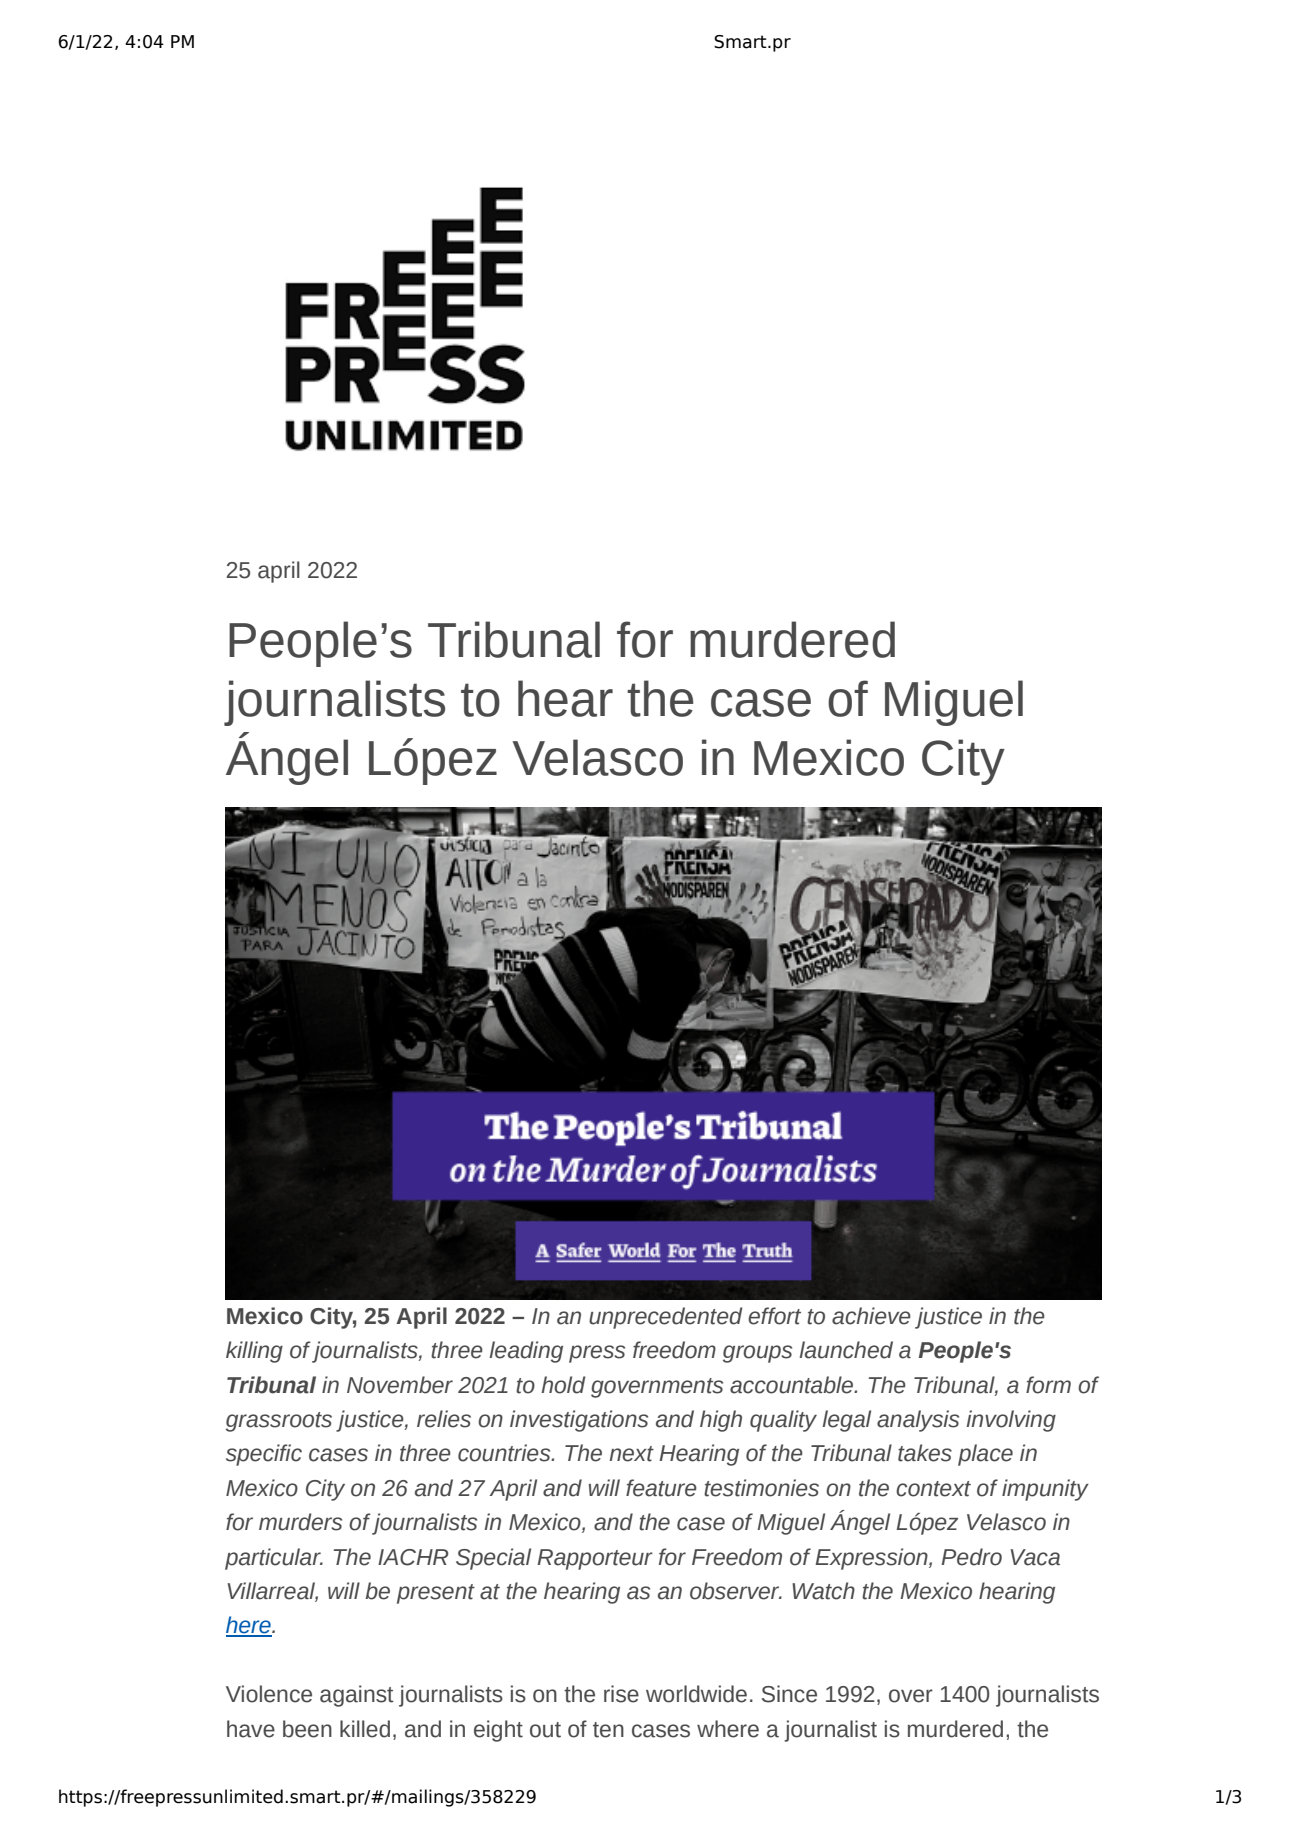 The width and height of the image is (1300, 1839). What do you see at coordinates (608, 1730) in the image?
I see `ten` at bounding box center [608, 1730].
